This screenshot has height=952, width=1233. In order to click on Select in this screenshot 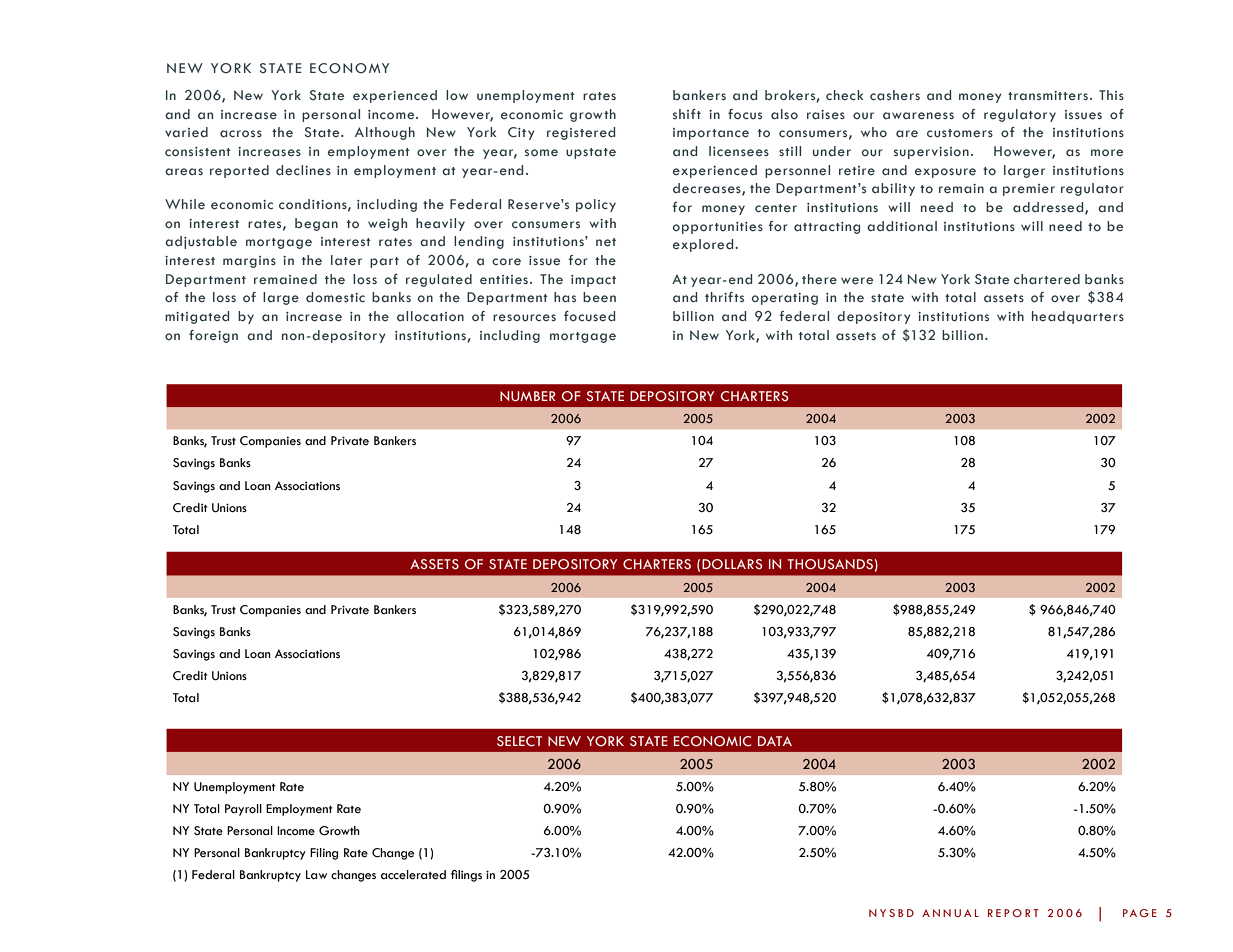, I will do `click(519, 741)`.
